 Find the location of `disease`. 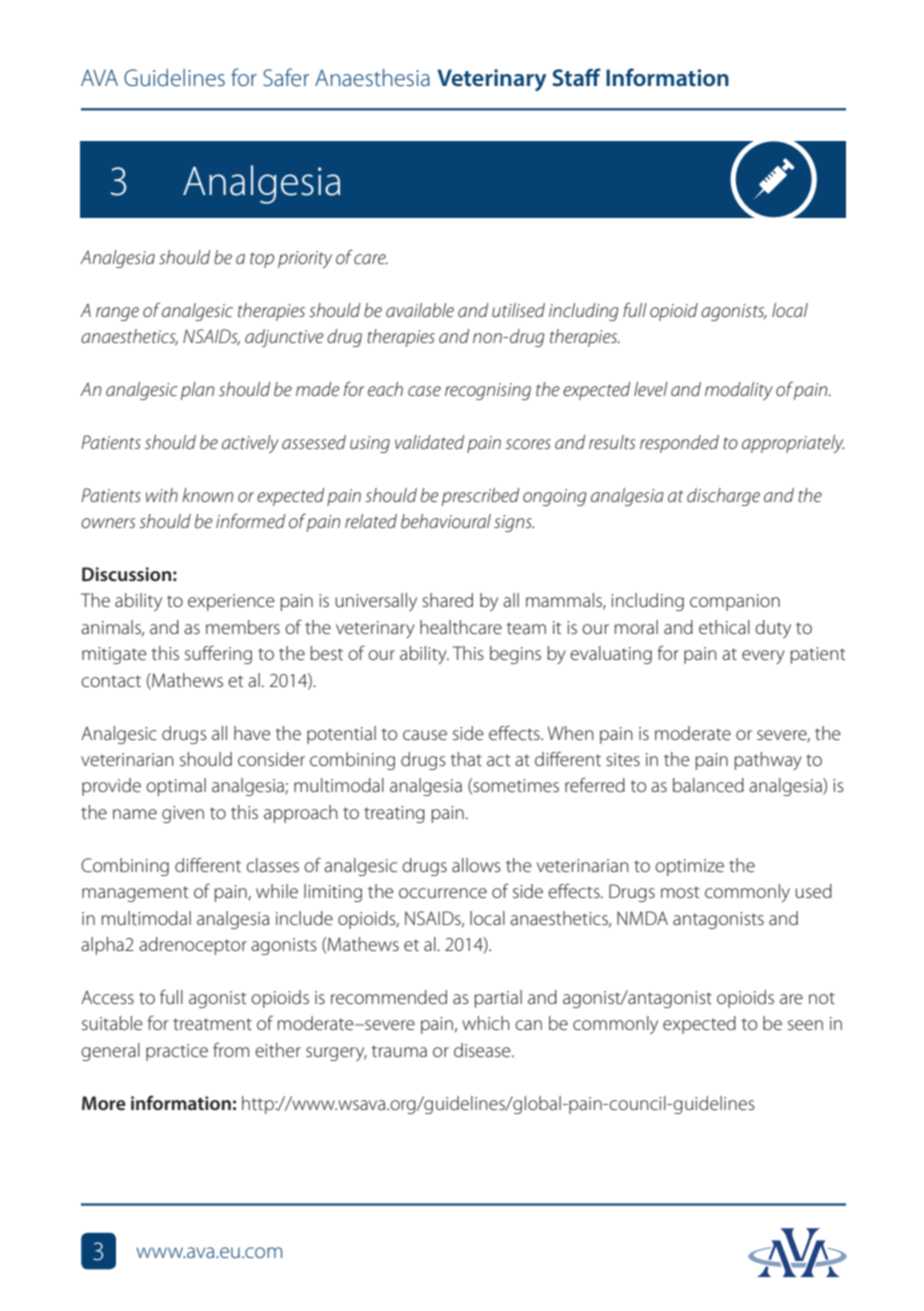

disease is located at coordinates (483, 1050).
